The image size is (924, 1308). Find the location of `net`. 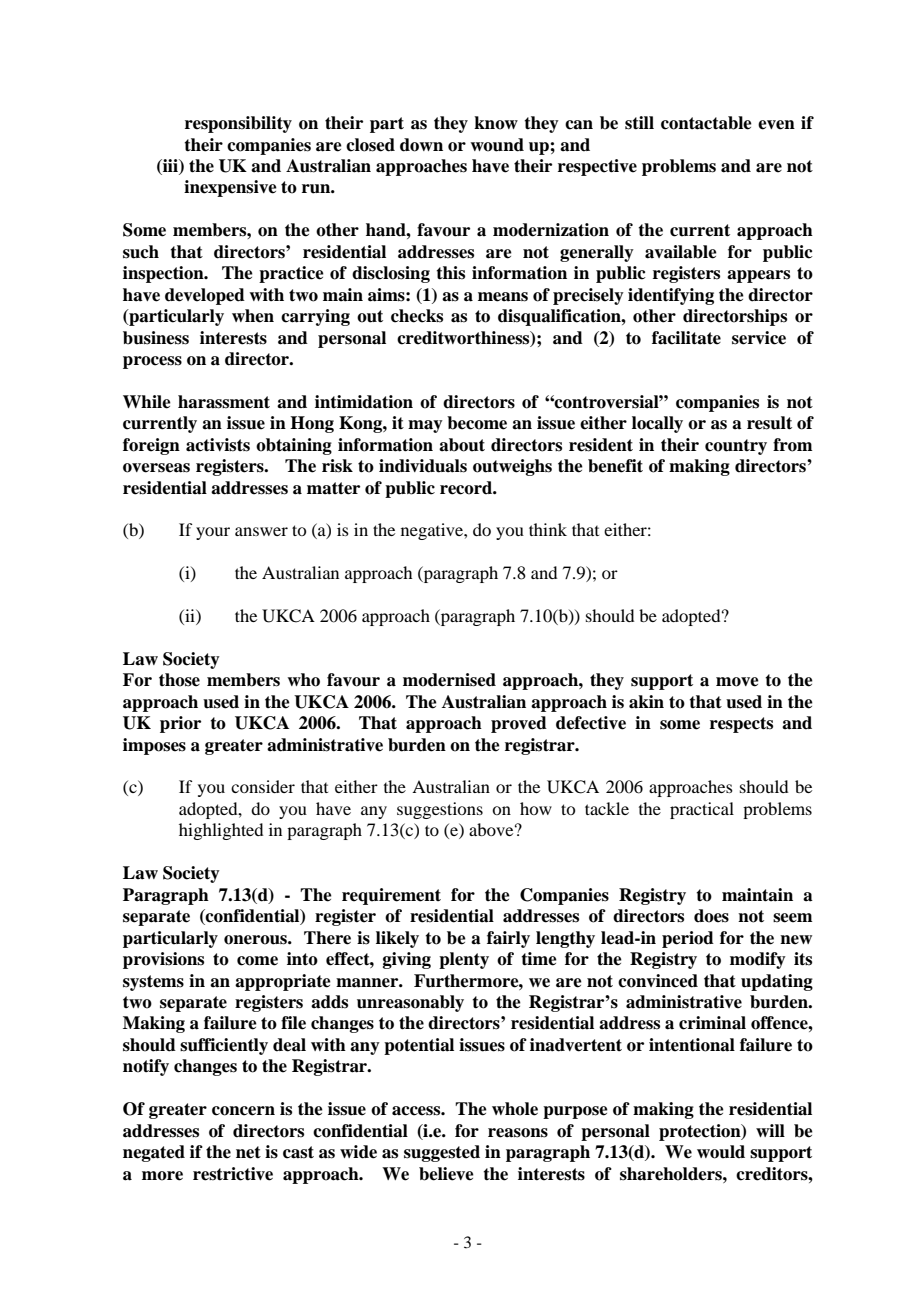

net is located at coordinates (248, 1152).
